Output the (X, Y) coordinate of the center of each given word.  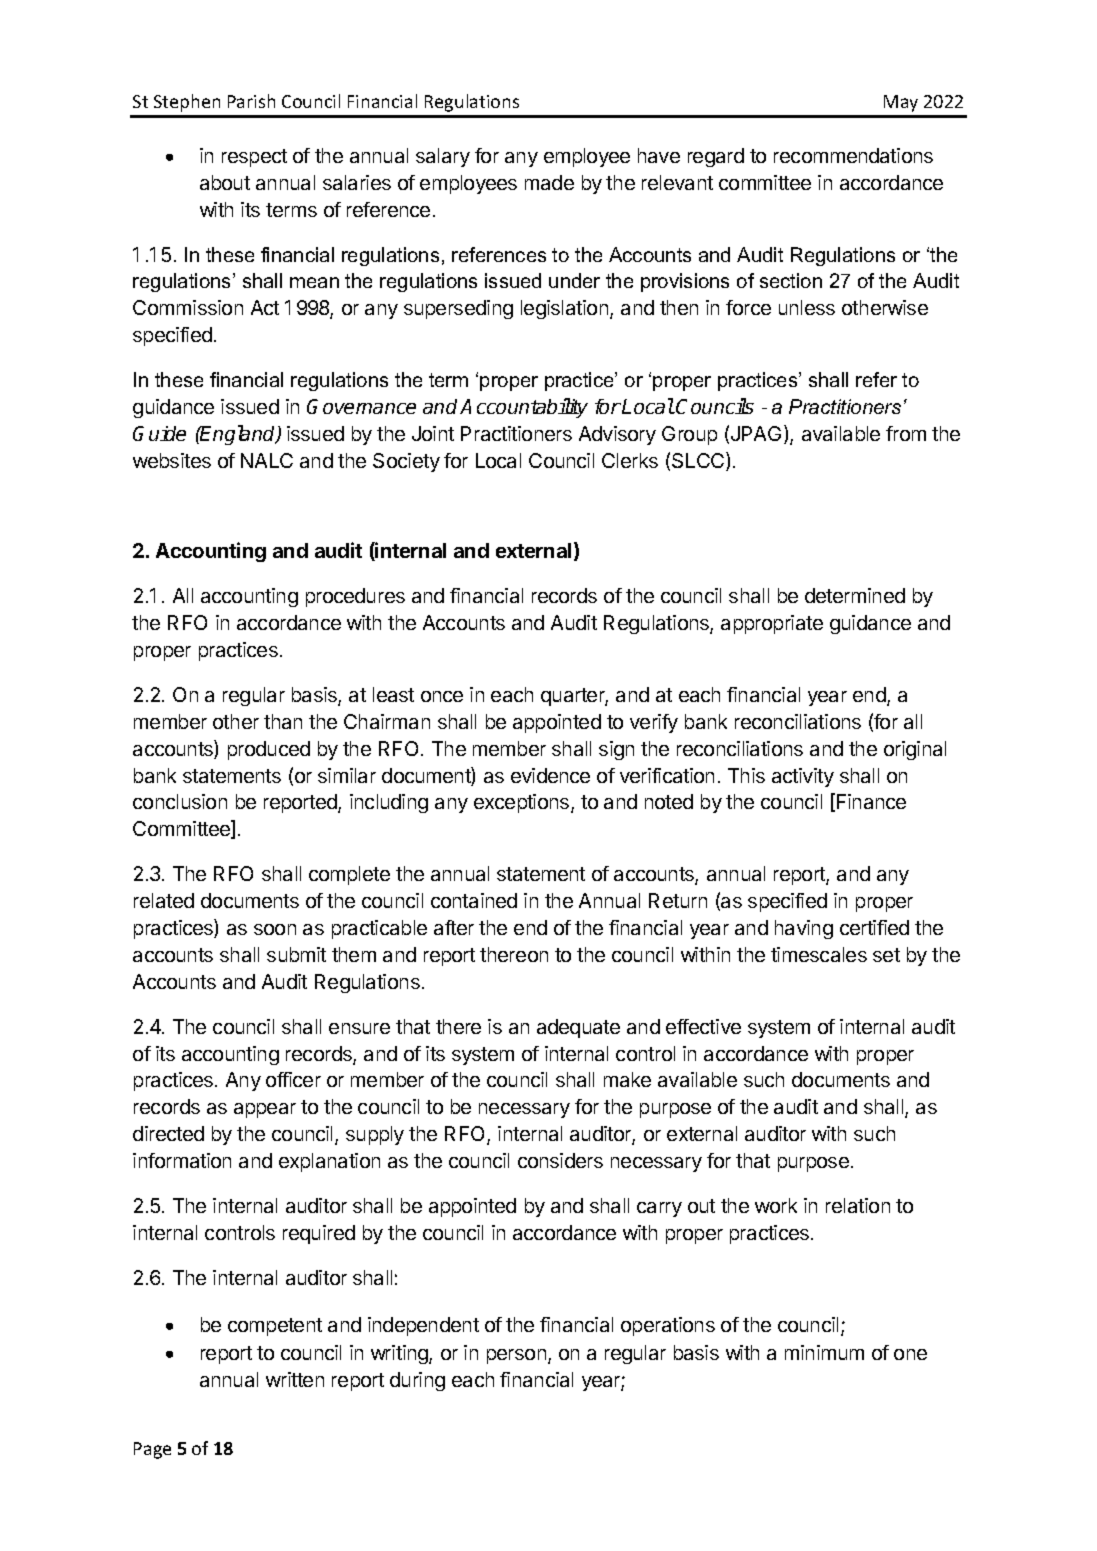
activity (803, 777)
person (516, 1356)
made (549, 182)
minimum (824, 1352)
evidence (550, 775)
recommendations (853, 155)
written (295, 1379)
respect (254, 158)
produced (269, 750)
